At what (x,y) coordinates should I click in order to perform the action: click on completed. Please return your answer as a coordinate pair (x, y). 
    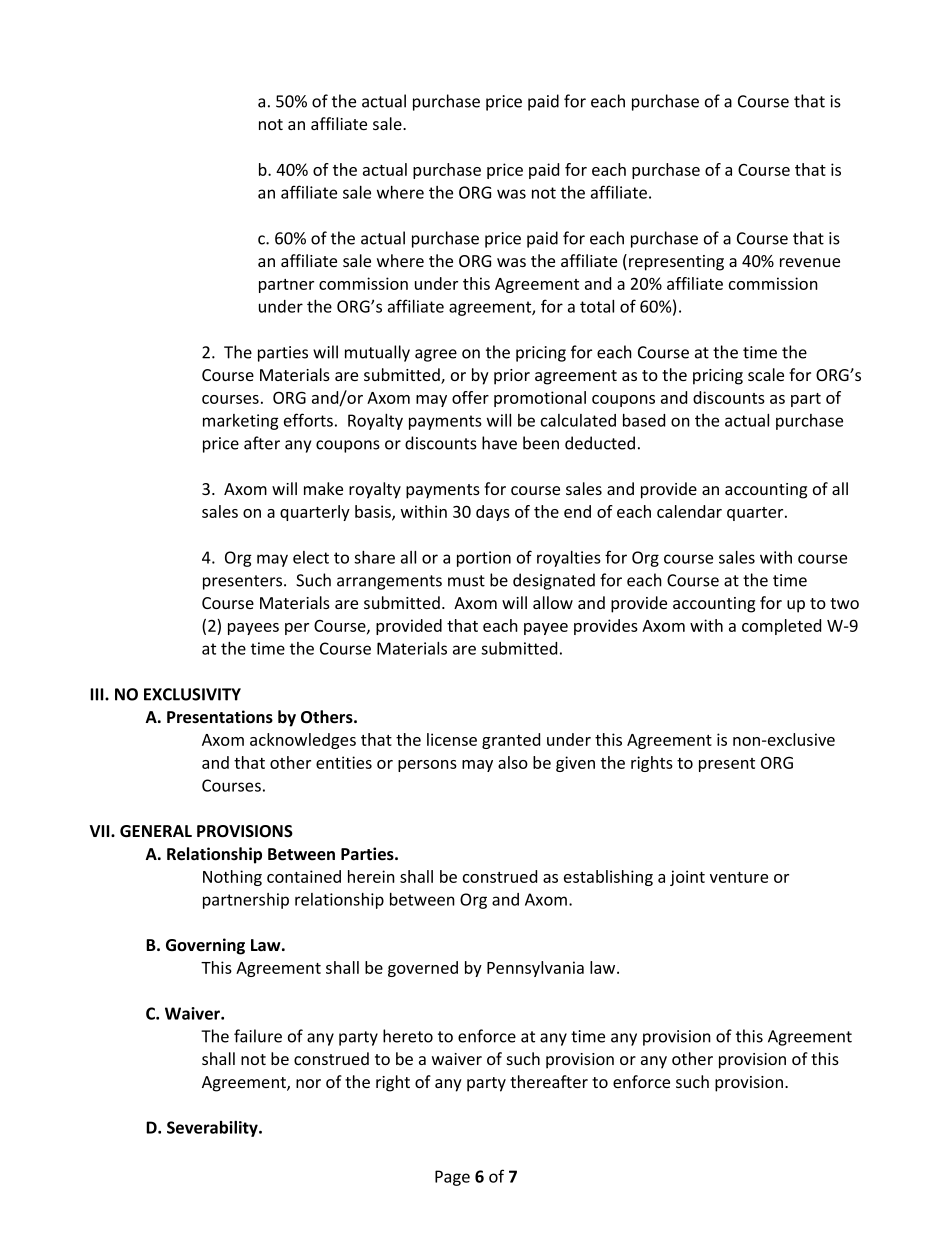
    Looking at the image, I should click on (781, 627).
